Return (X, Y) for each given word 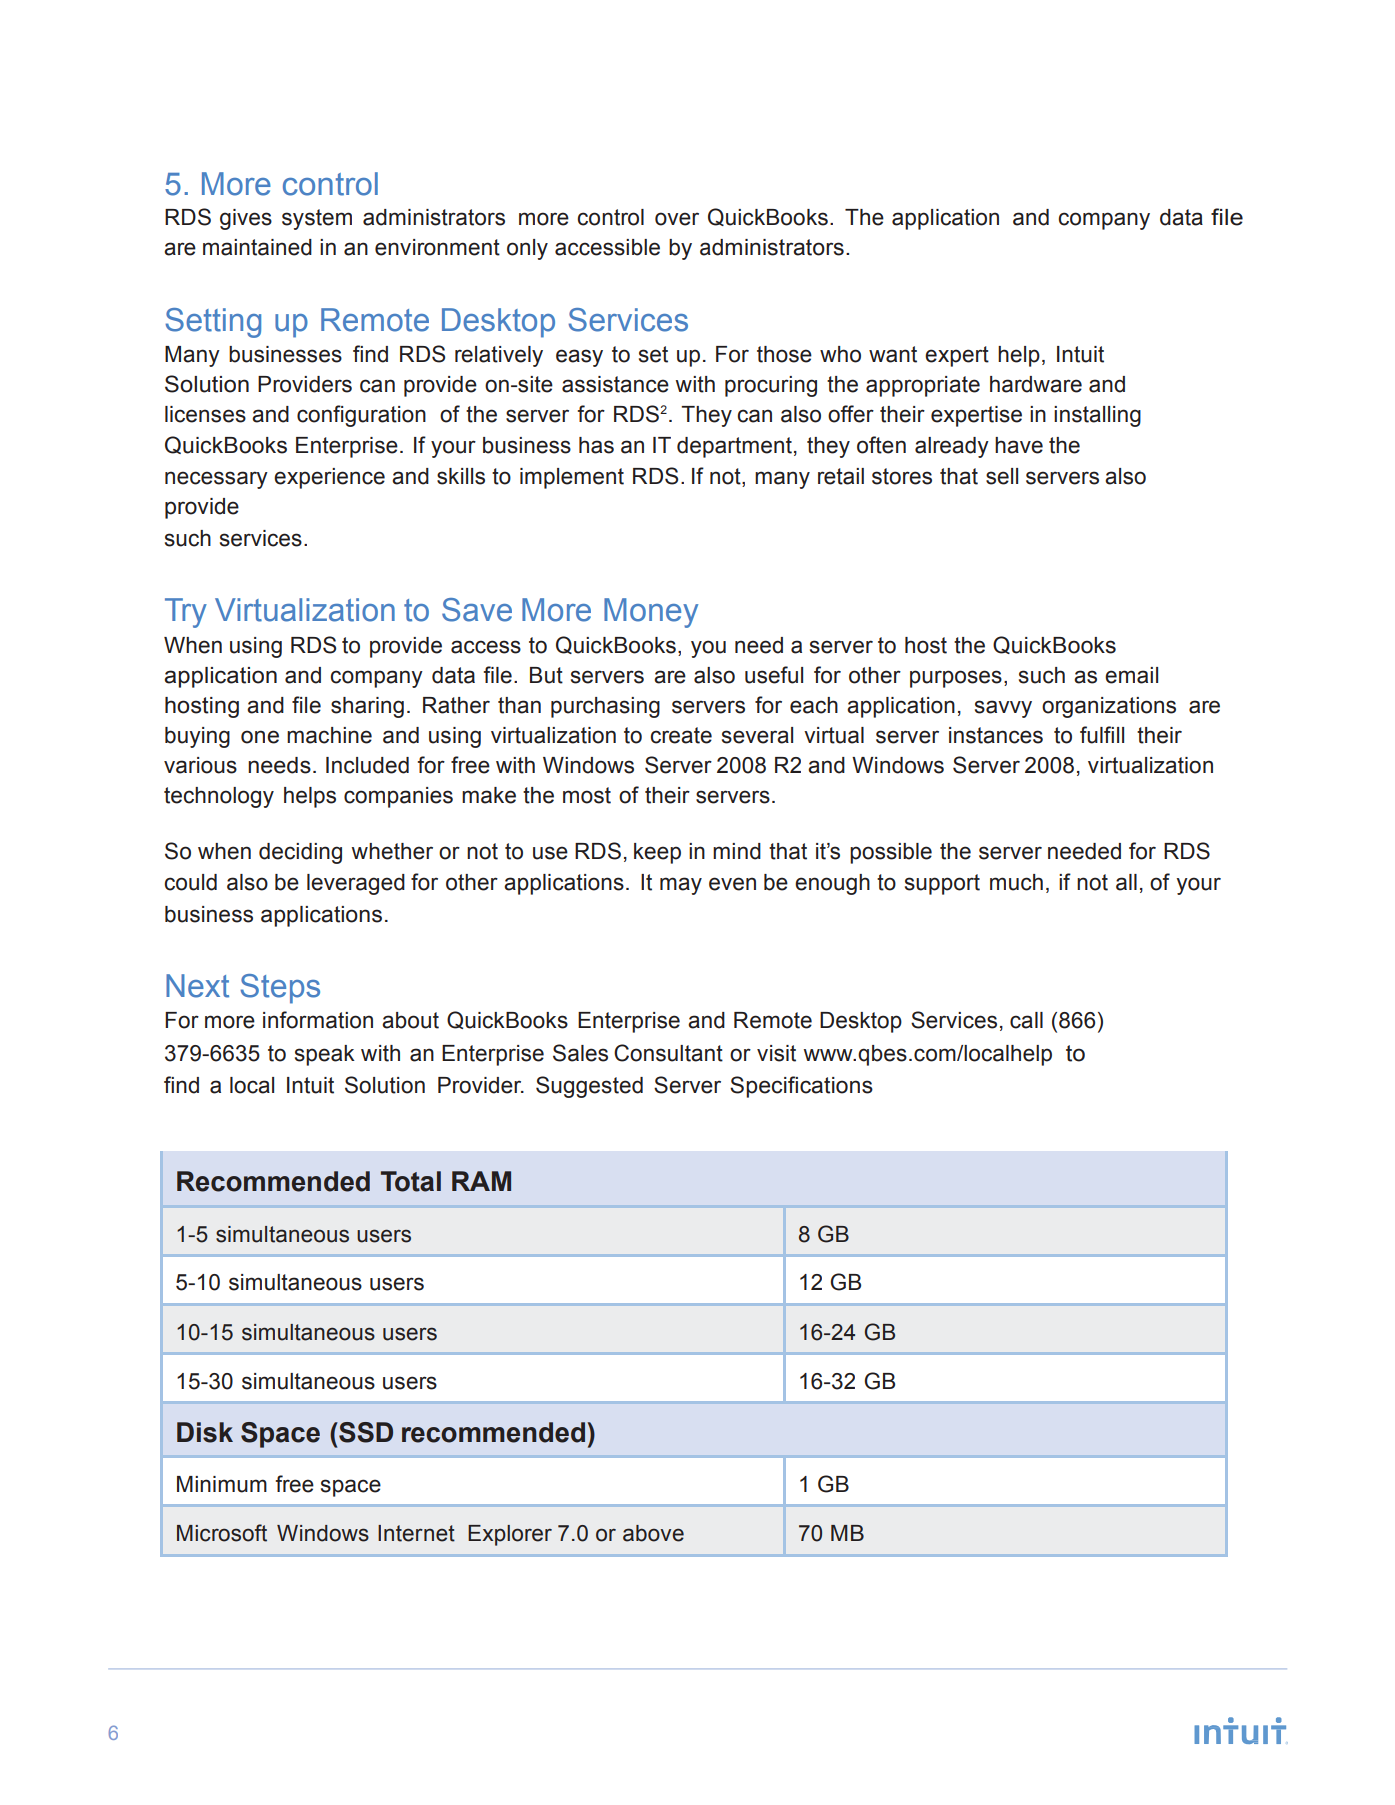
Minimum (222, 1484)
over (677, 219)
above (653, 1533)
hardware (1036, 384)
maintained (257, 247)
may (681, 886)
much (1016, 882)
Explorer (510, 1535)
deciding (300, 853)
